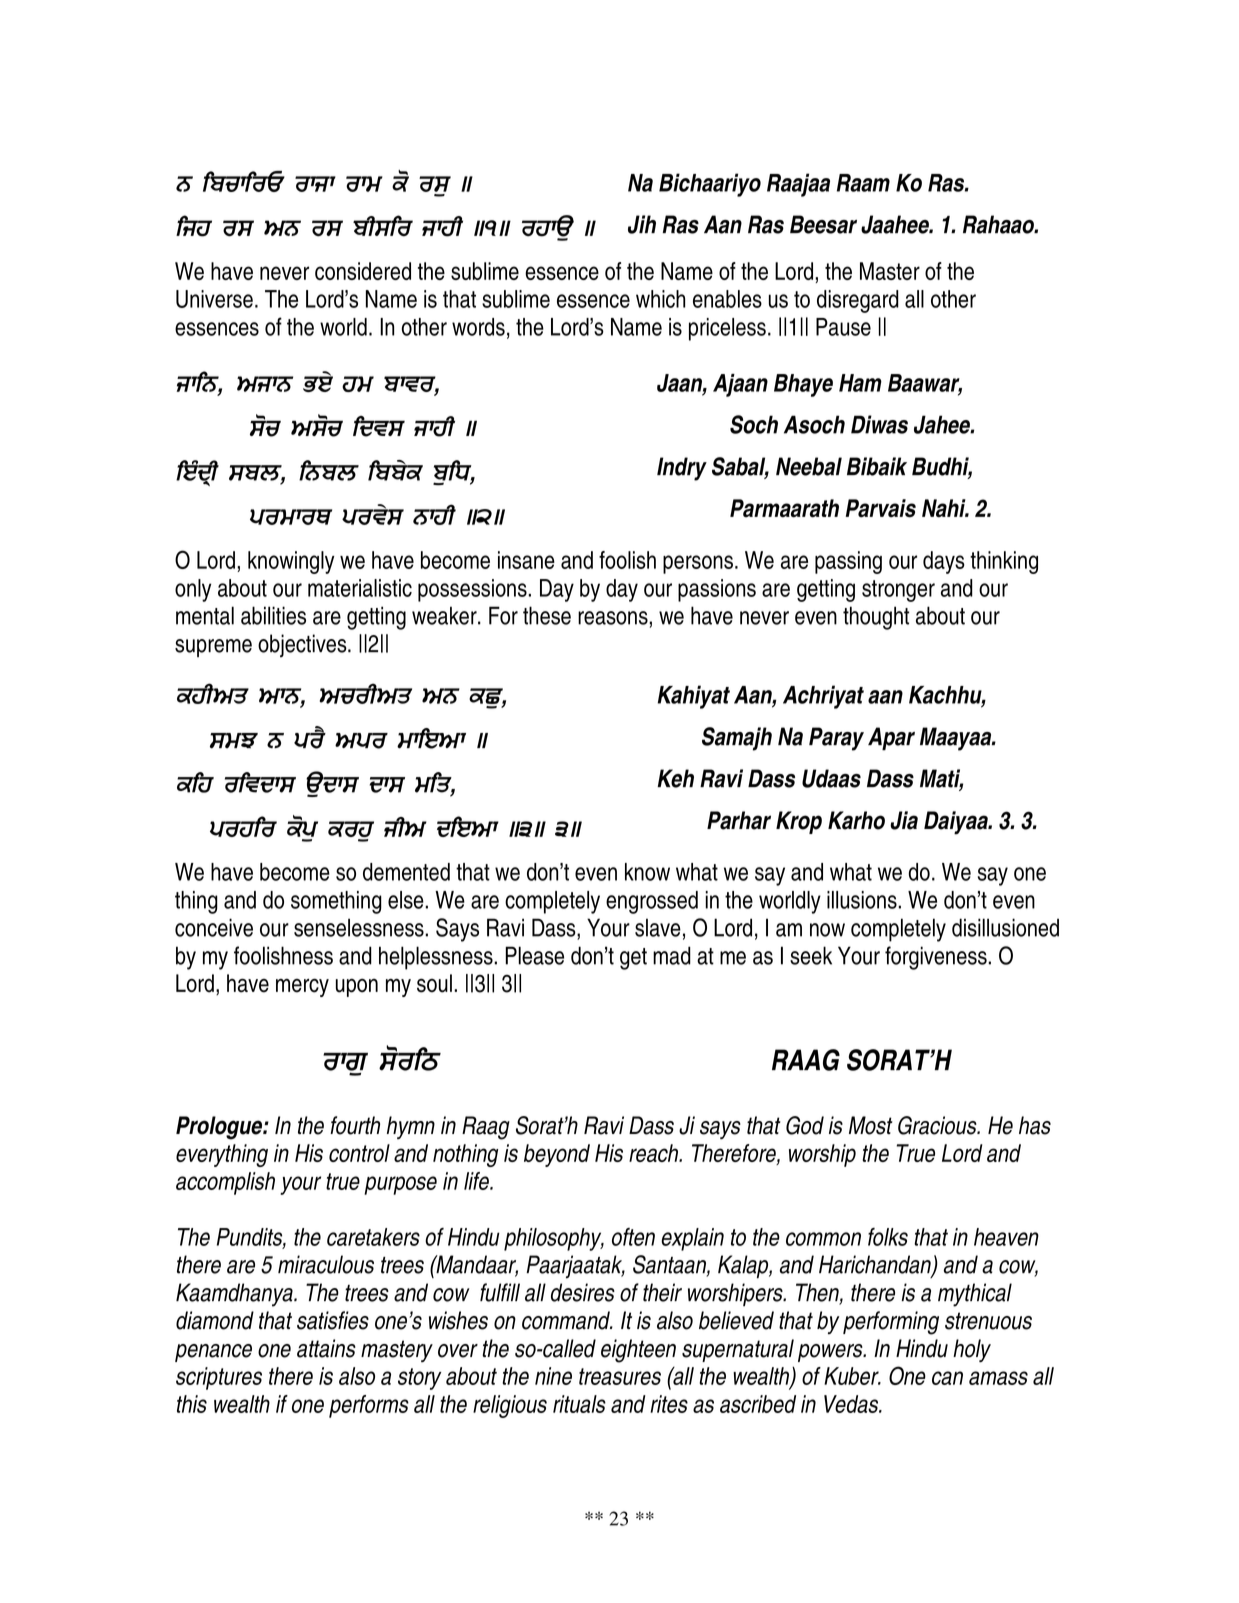  I want to click on can, so click(947, 1378).
